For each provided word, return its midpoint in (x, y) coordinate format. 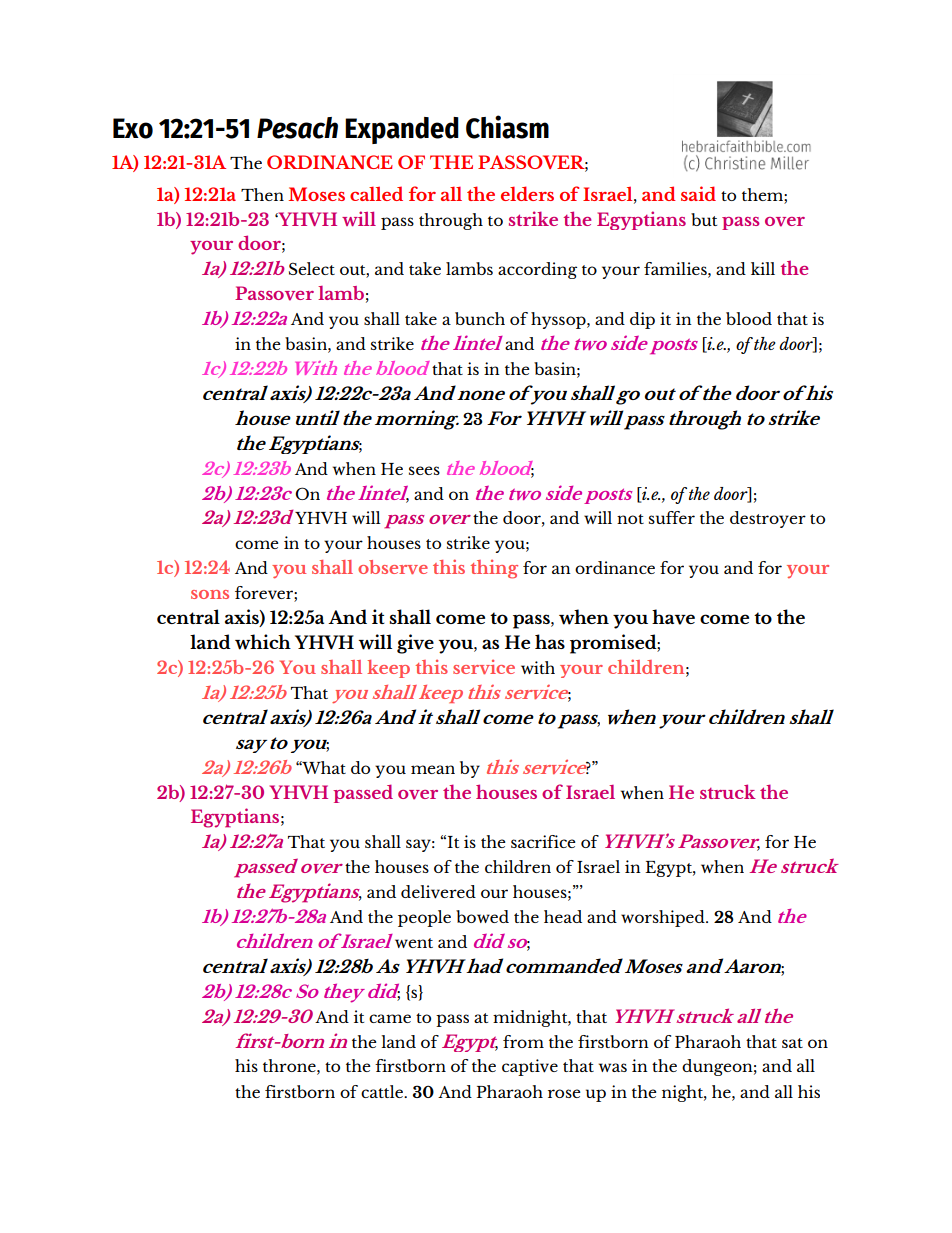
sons (210, 594)
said (698, 193)
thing (494, 569)
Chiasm (507, 127)
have (673, 617)
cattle (383, 1091)
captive (530, 1067)
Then (262, 194)
